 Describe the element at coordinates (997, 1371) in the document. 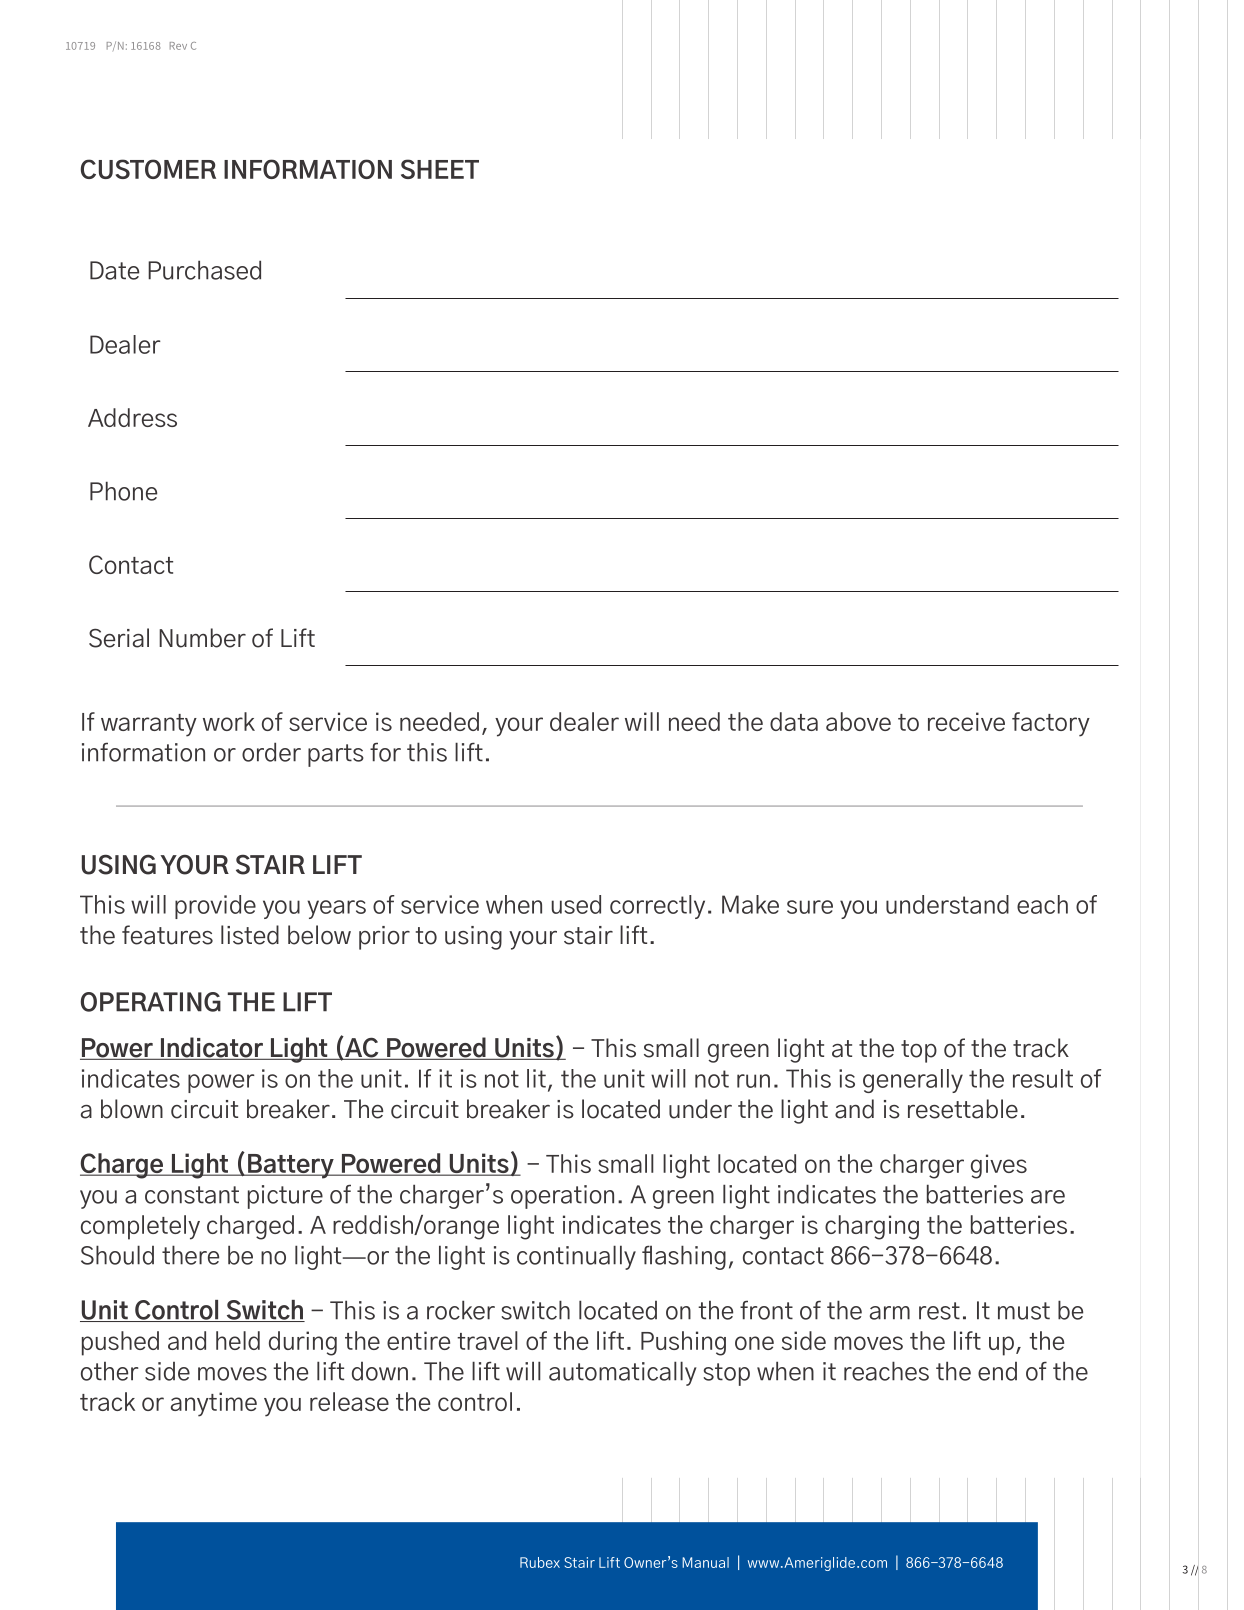

I see `end` at that location.
